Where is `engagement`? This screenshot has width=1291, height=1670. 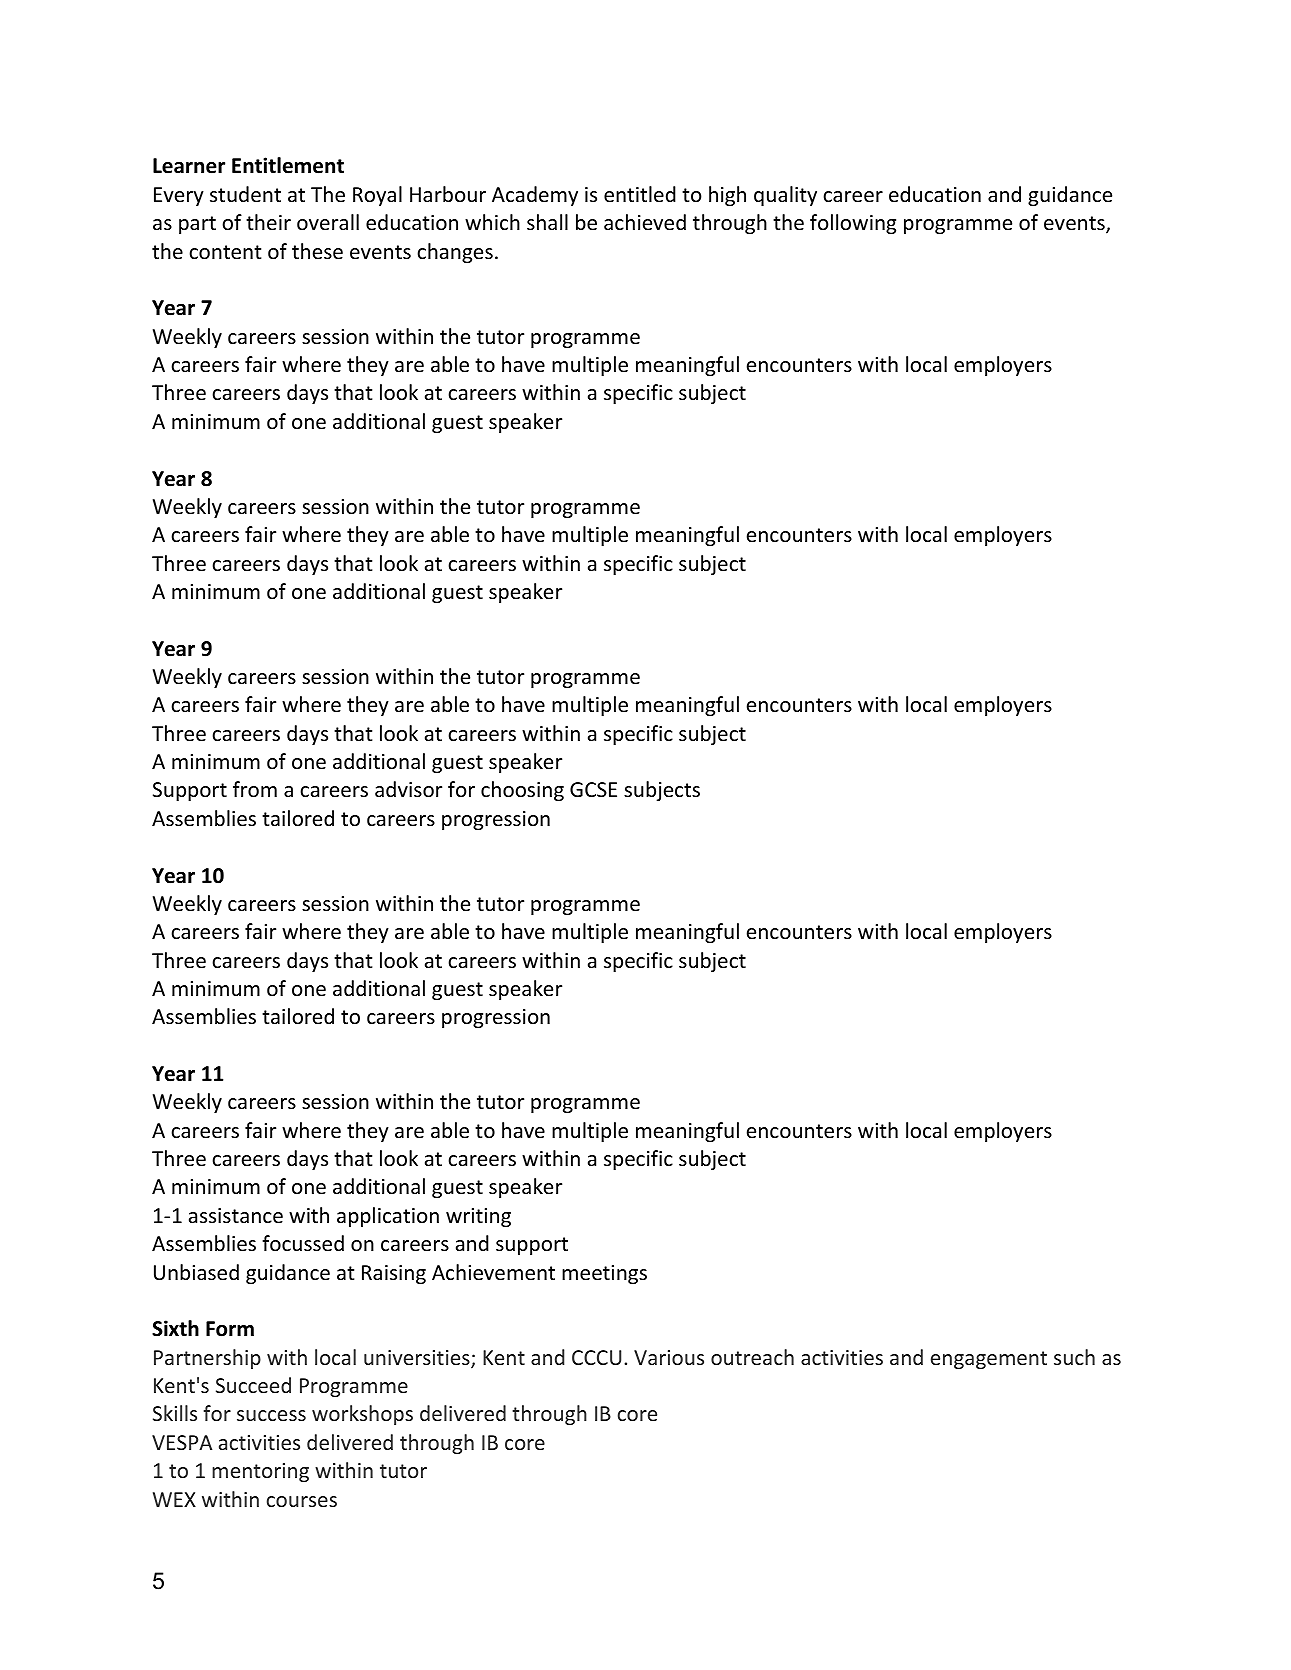
engagement is located at coordinates (989, 1360).
